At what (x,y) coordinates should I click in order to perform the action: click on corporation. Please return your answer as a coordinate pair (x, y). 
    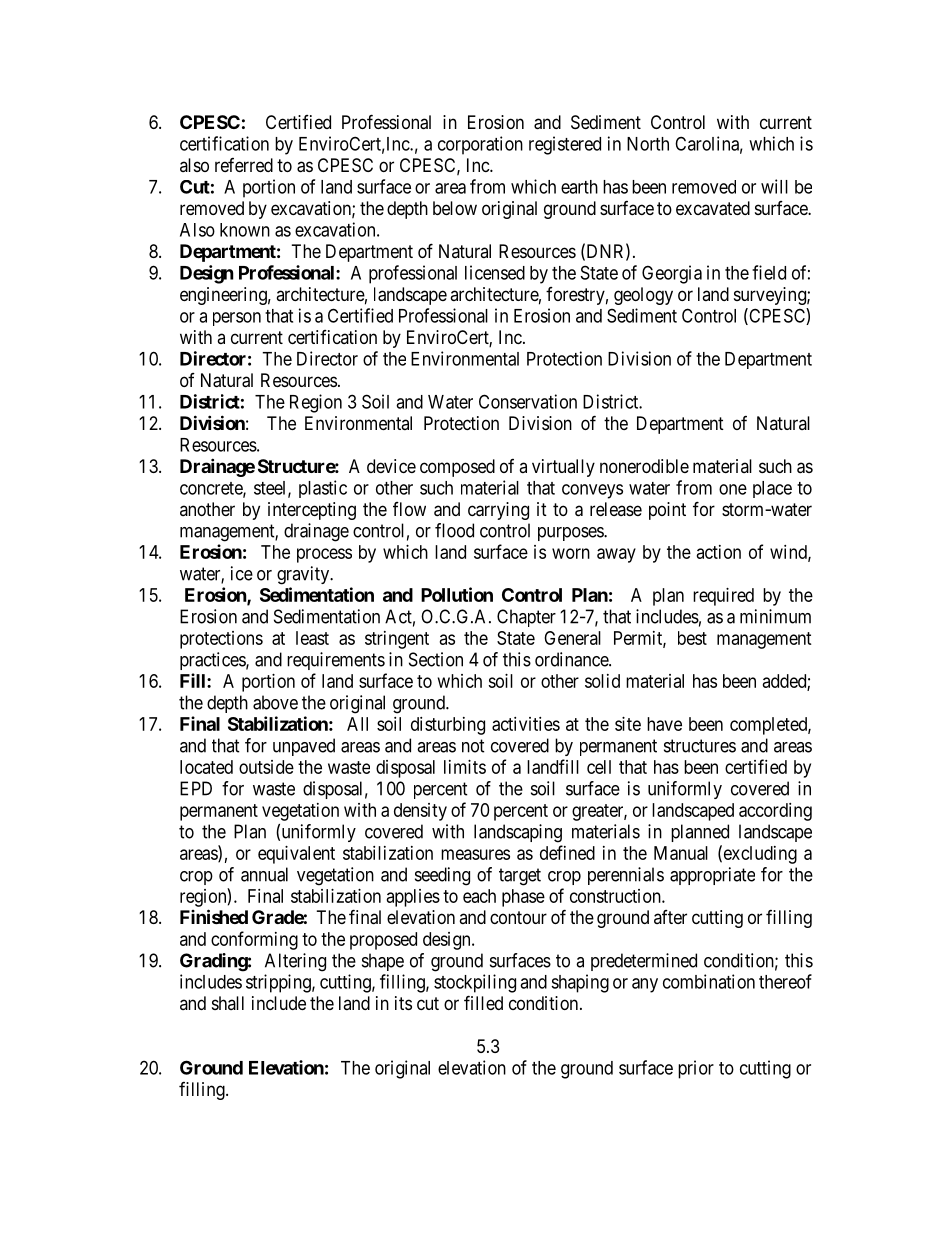
    Looking at the image, I should click on (480, 145).
